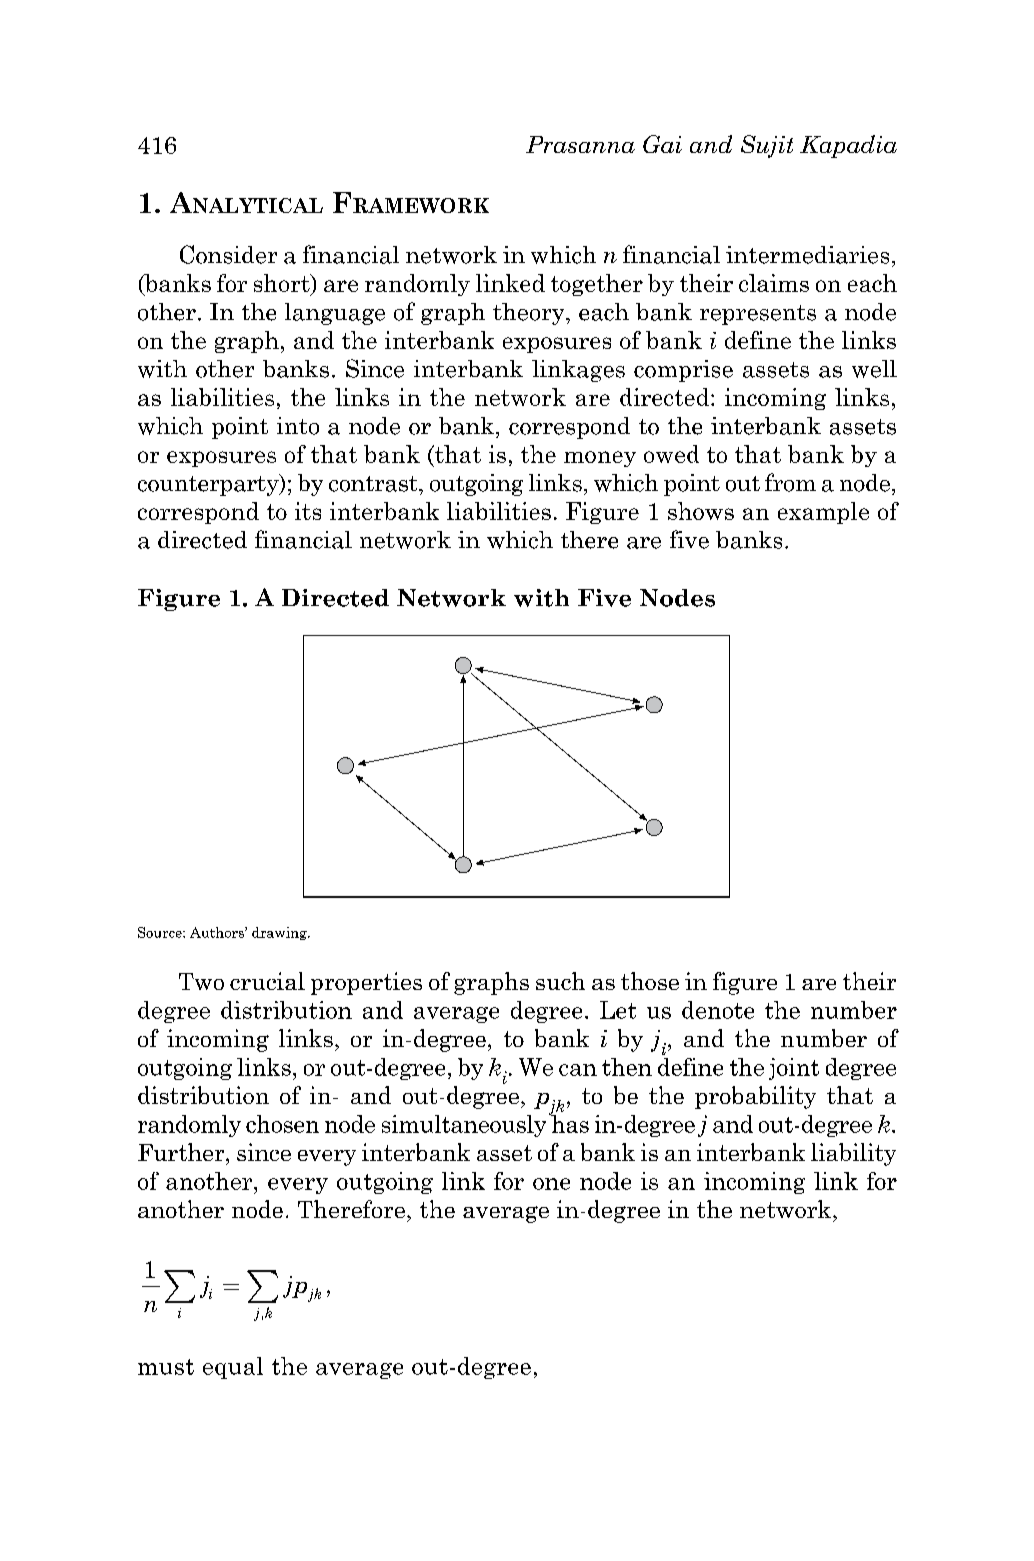 The width and height of the screenshot is (1034, 1561). I want to click on equal, so click(233, 1368).
